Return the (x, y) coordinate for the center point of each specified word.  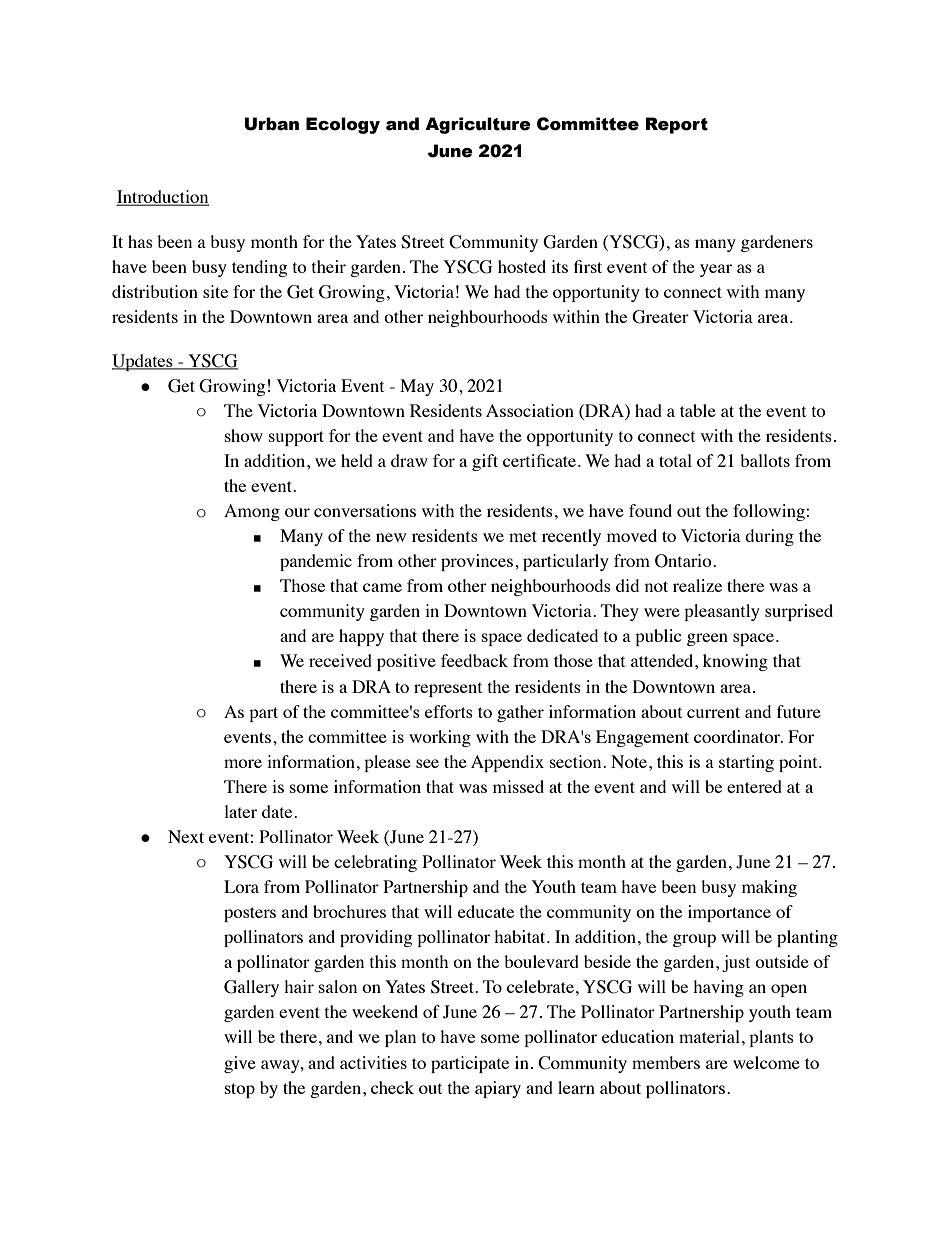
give (240, 1064)
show (244, 435)
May (417, 387)
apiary (498, 1089)
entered (754, 786)
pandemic (316, 562)
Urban (271, 124)
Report (677, 125)
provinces (477, 562)
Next (186, 836)
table (698, 410)
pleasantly (722, 612)
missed (518, 786)
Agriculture (478, 125)
